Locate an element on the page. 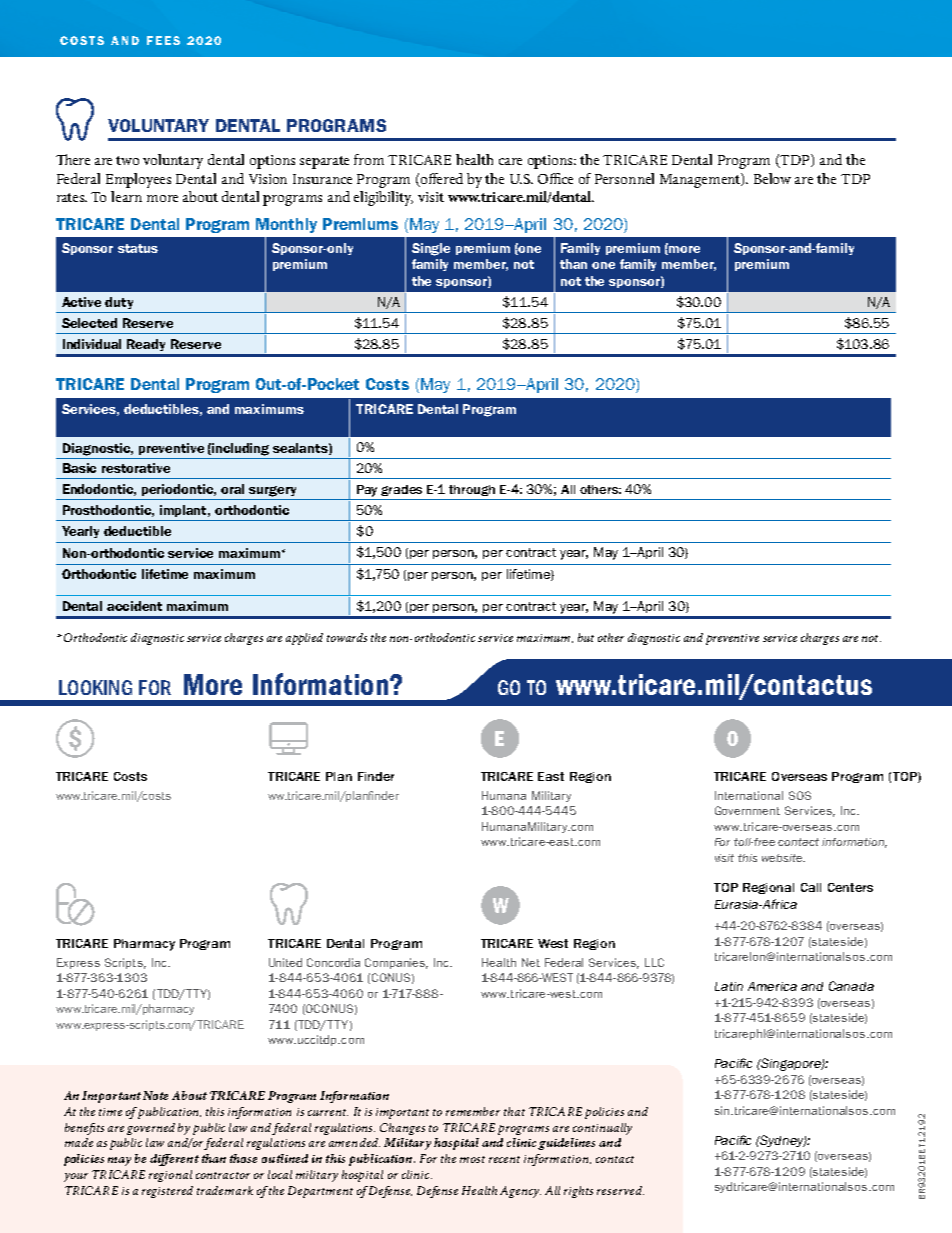 Image resolution: width=952 pixels, height=1233 pixels. LOOKING is located at coordinates (95, 687).
